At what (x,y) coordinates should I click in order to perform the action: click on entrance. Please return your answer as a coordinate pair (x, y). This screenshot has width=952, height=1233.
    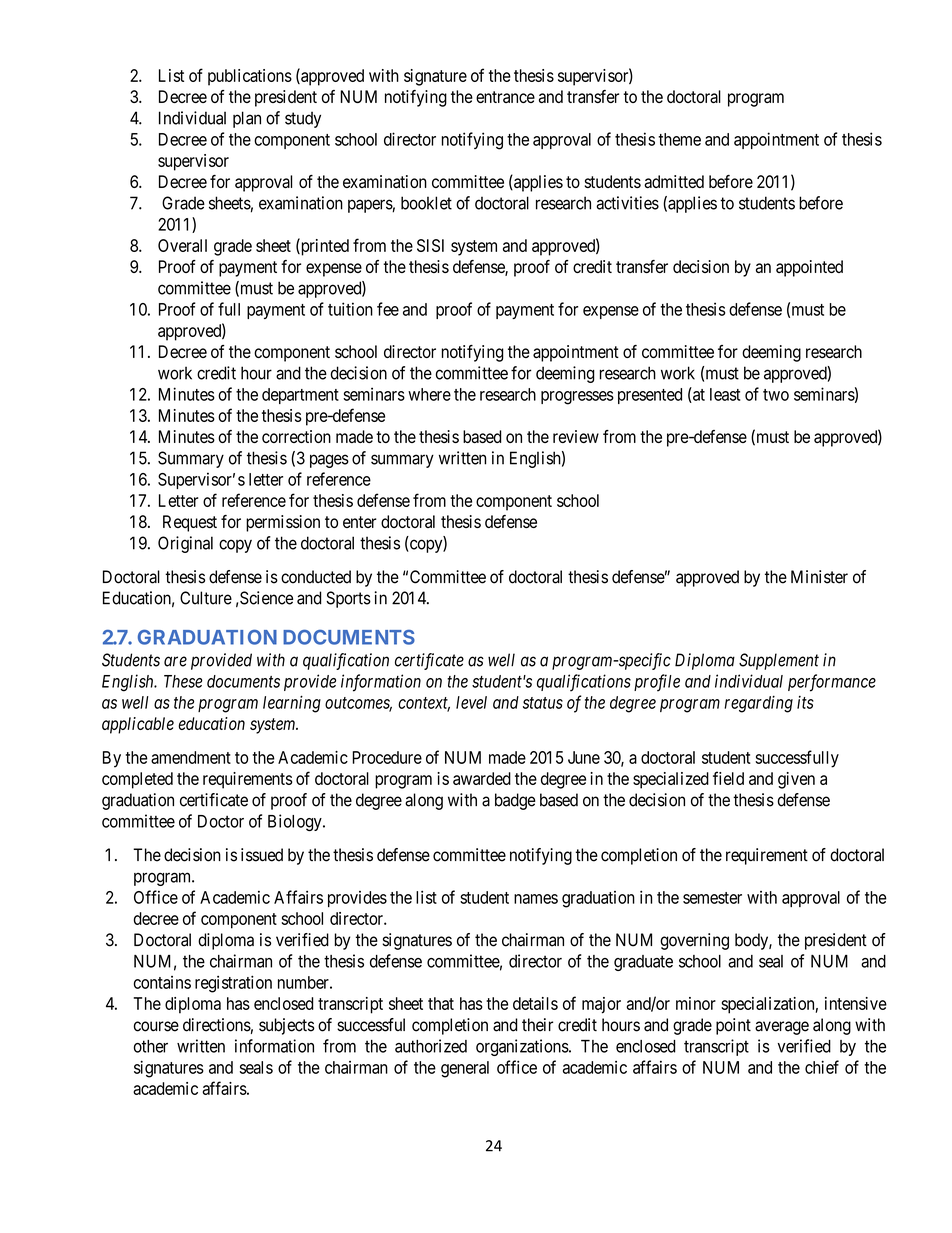
    Looking at the image, I should click on (505, 97).
